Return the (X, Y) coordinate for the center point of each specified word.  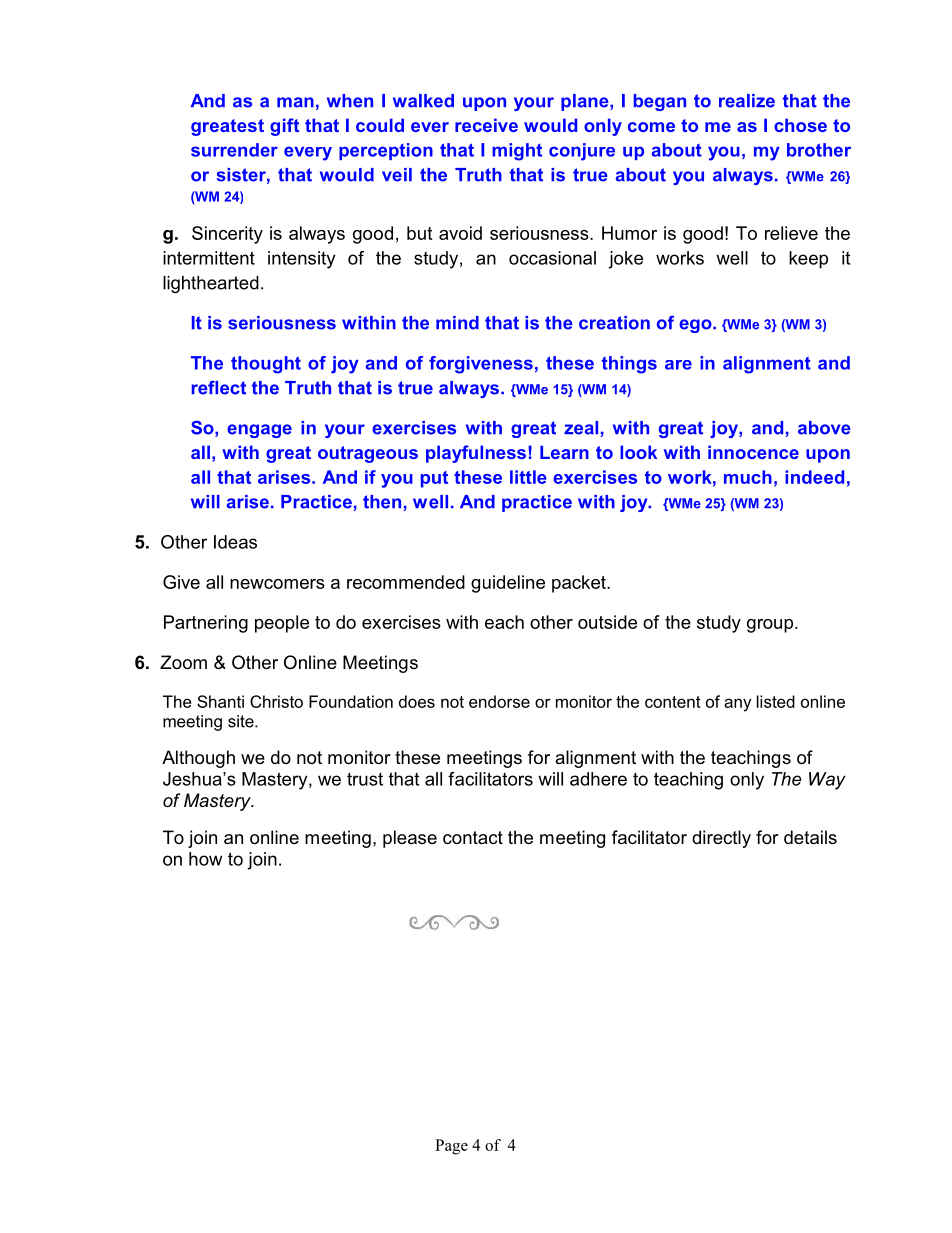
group (771, 626)
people (282, 624)
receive (486, 125)
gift (284, 127)
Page (451, 1147)
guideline (508, 584)
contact (473, 837)
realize (747, 101)
